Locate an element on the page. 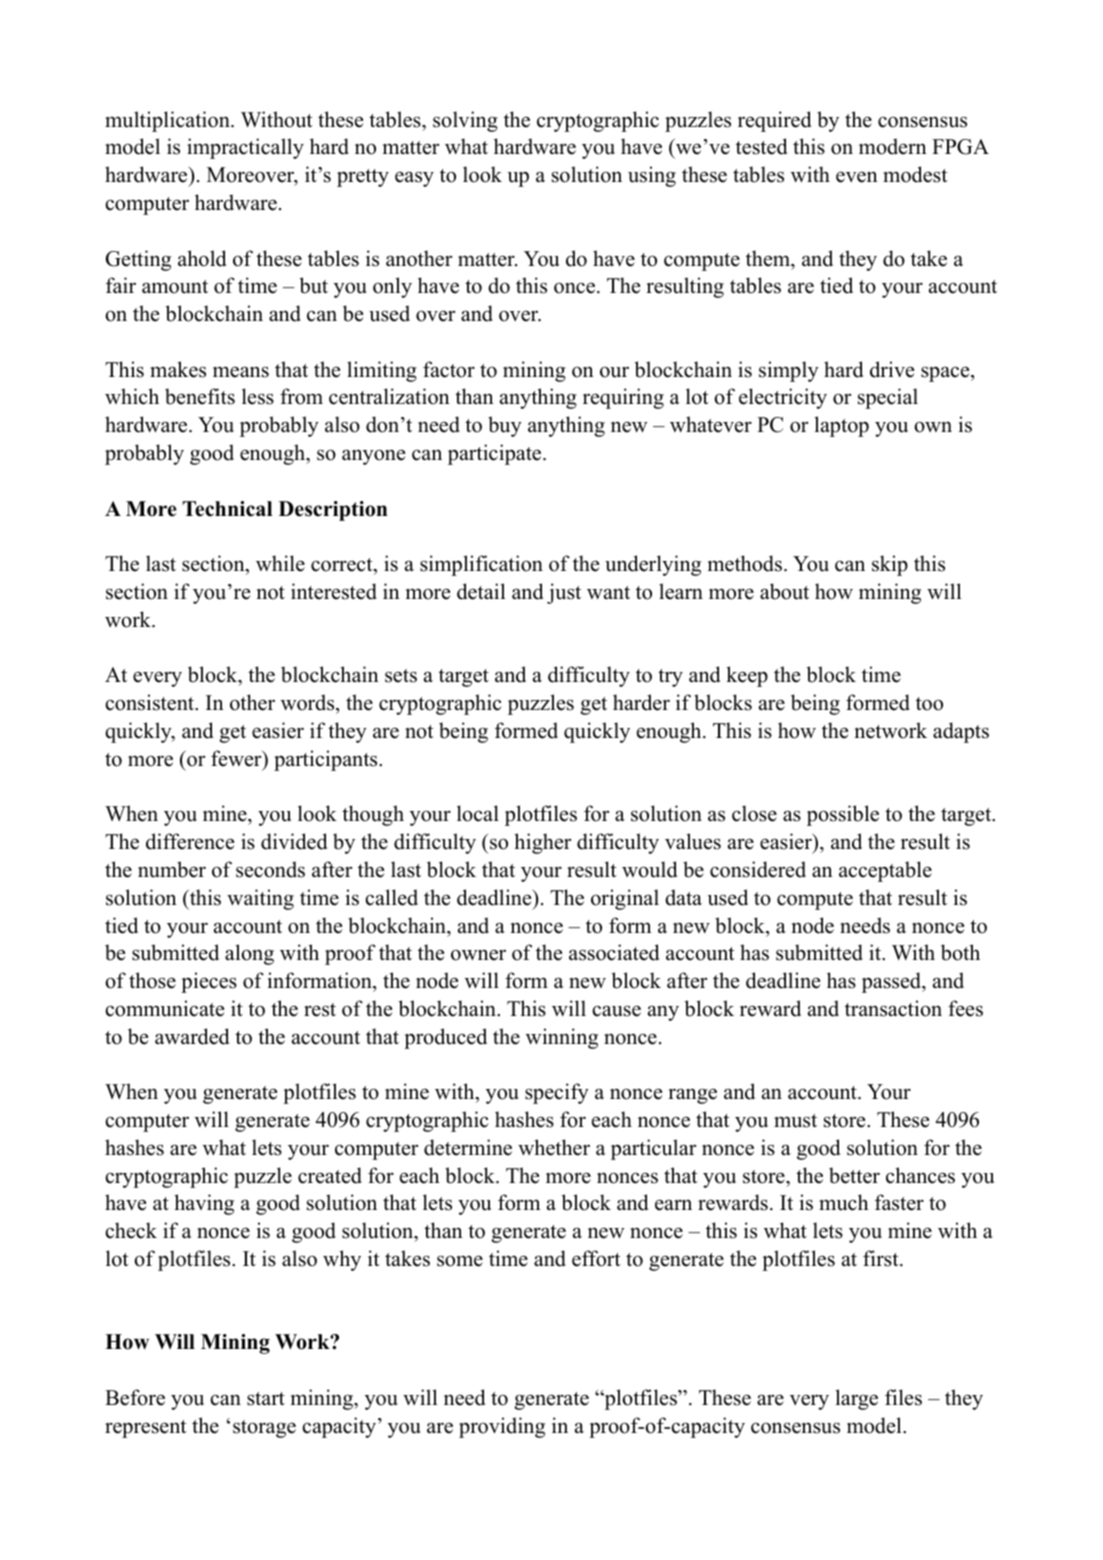 The height and width of the page is (1560, 1103). large is located at coordinates (856, 1399).
